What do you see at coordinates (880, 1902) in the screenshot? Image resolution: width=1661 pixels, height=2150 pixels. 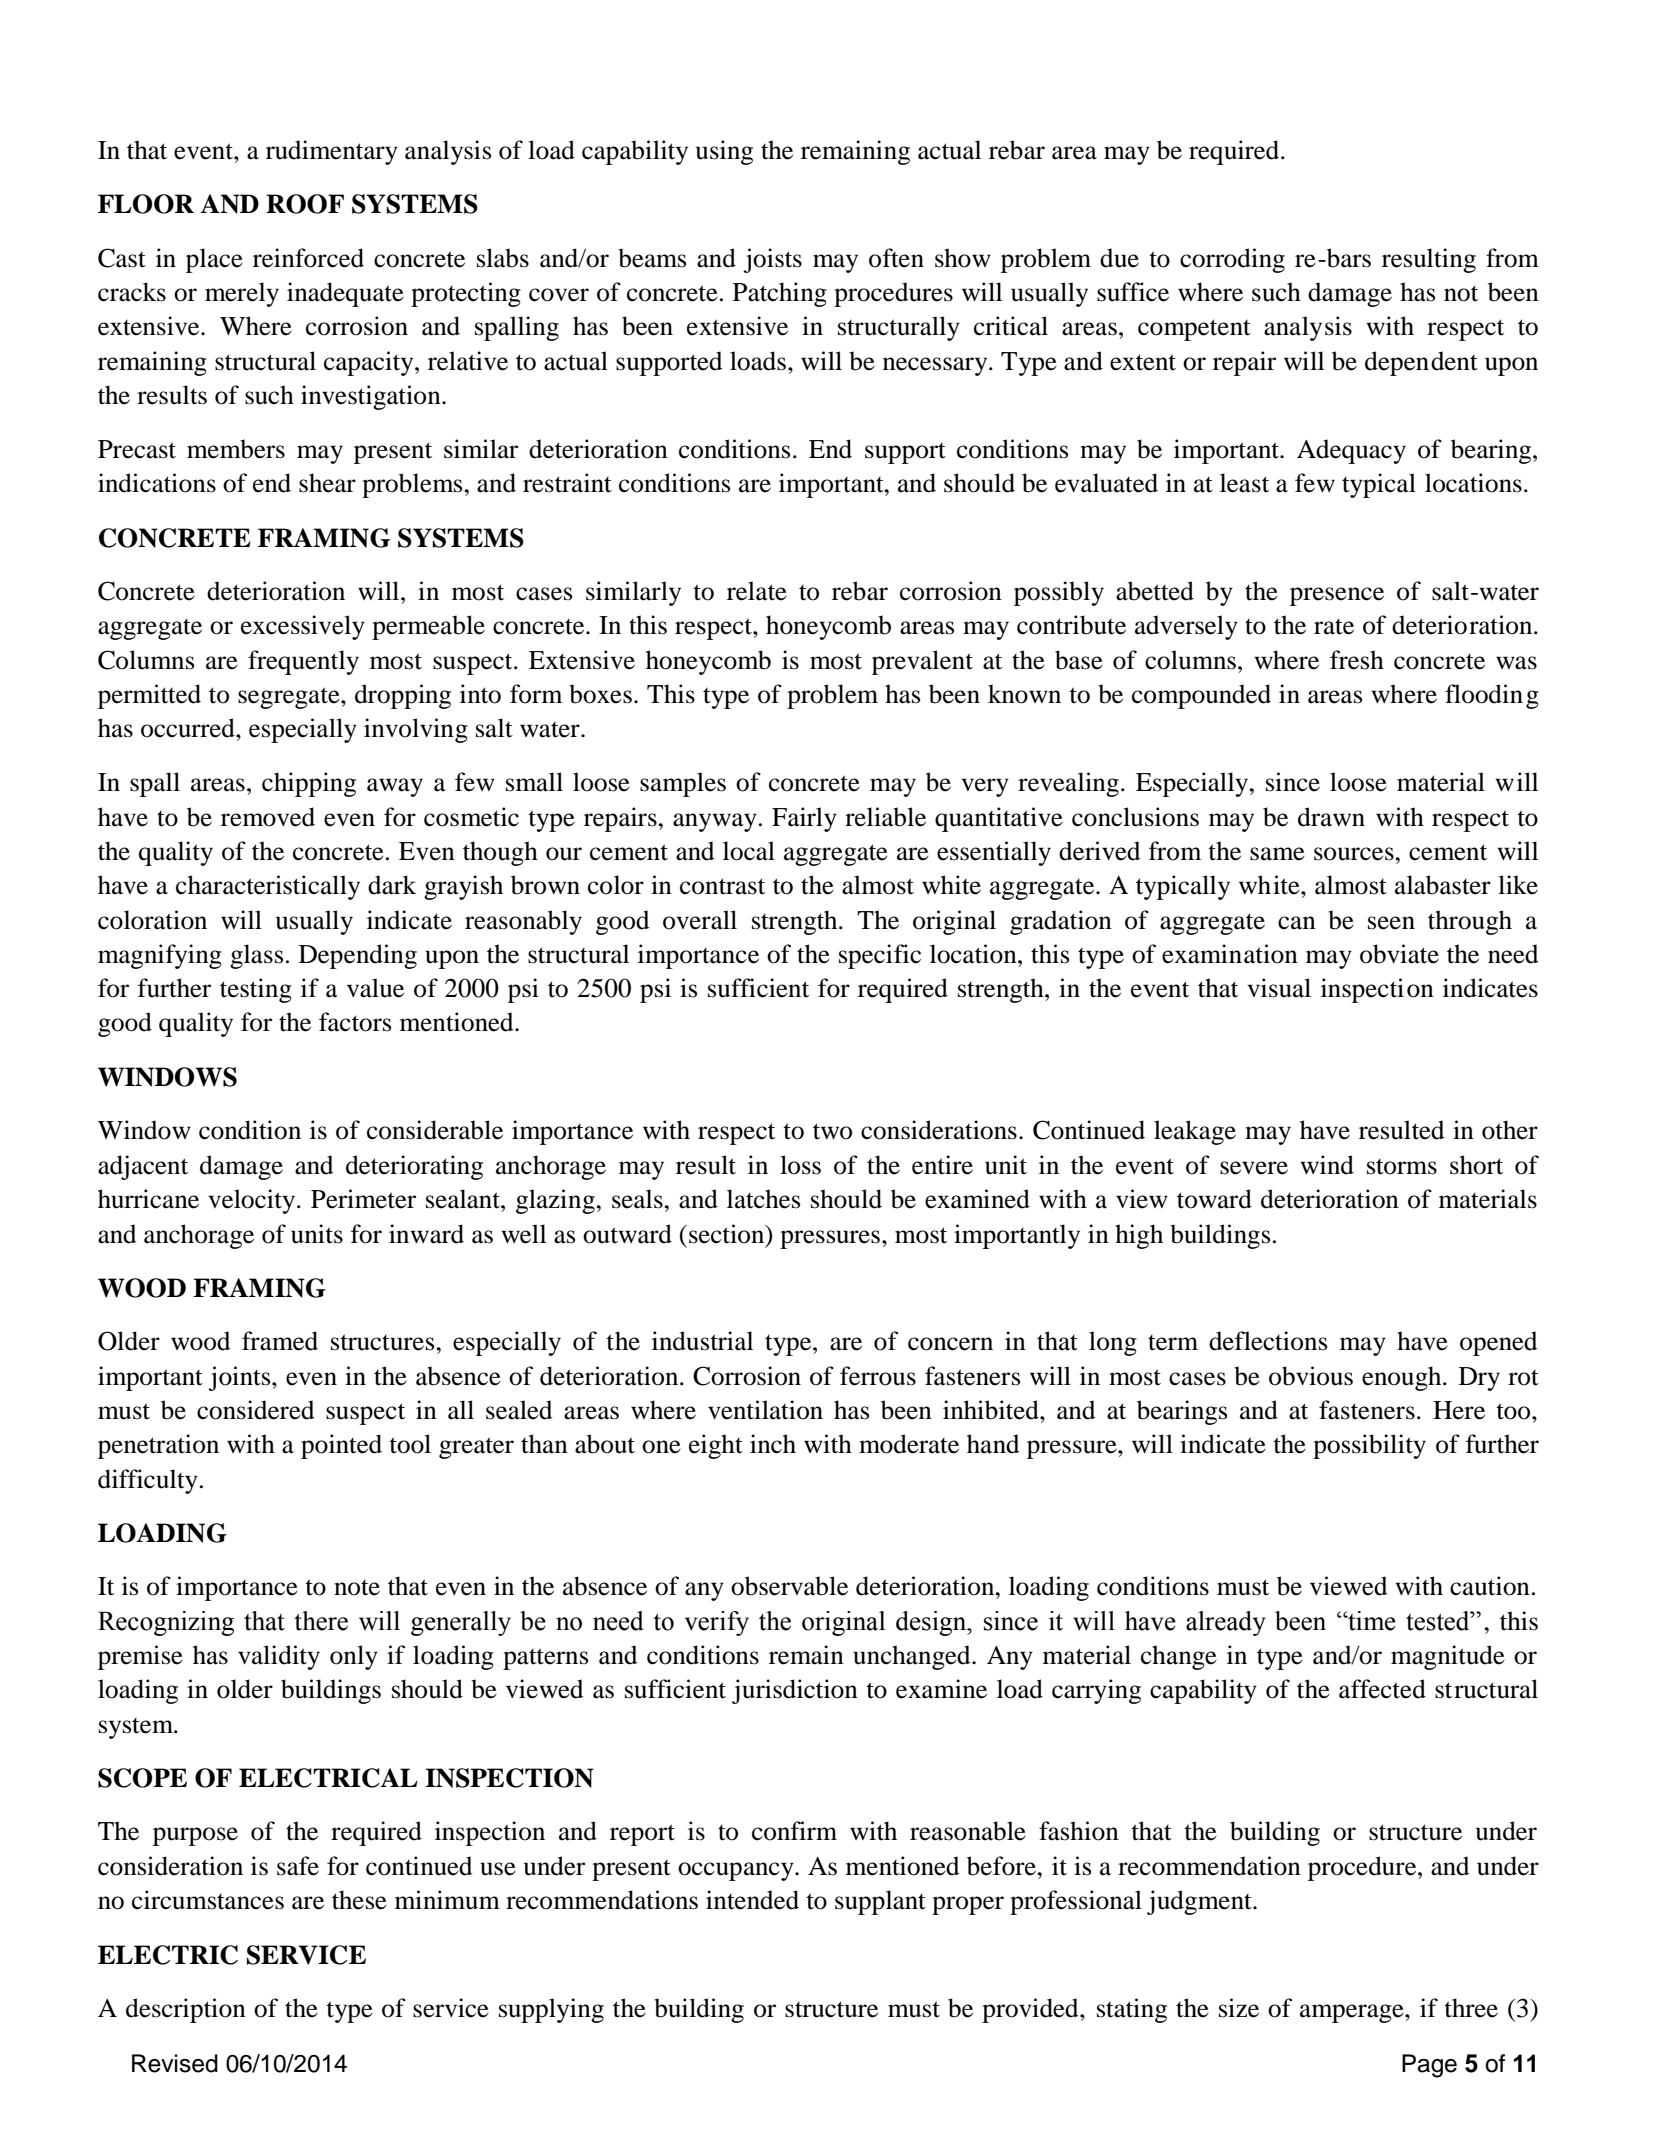 I see `supplant` at bounding box center [880, 1902].
